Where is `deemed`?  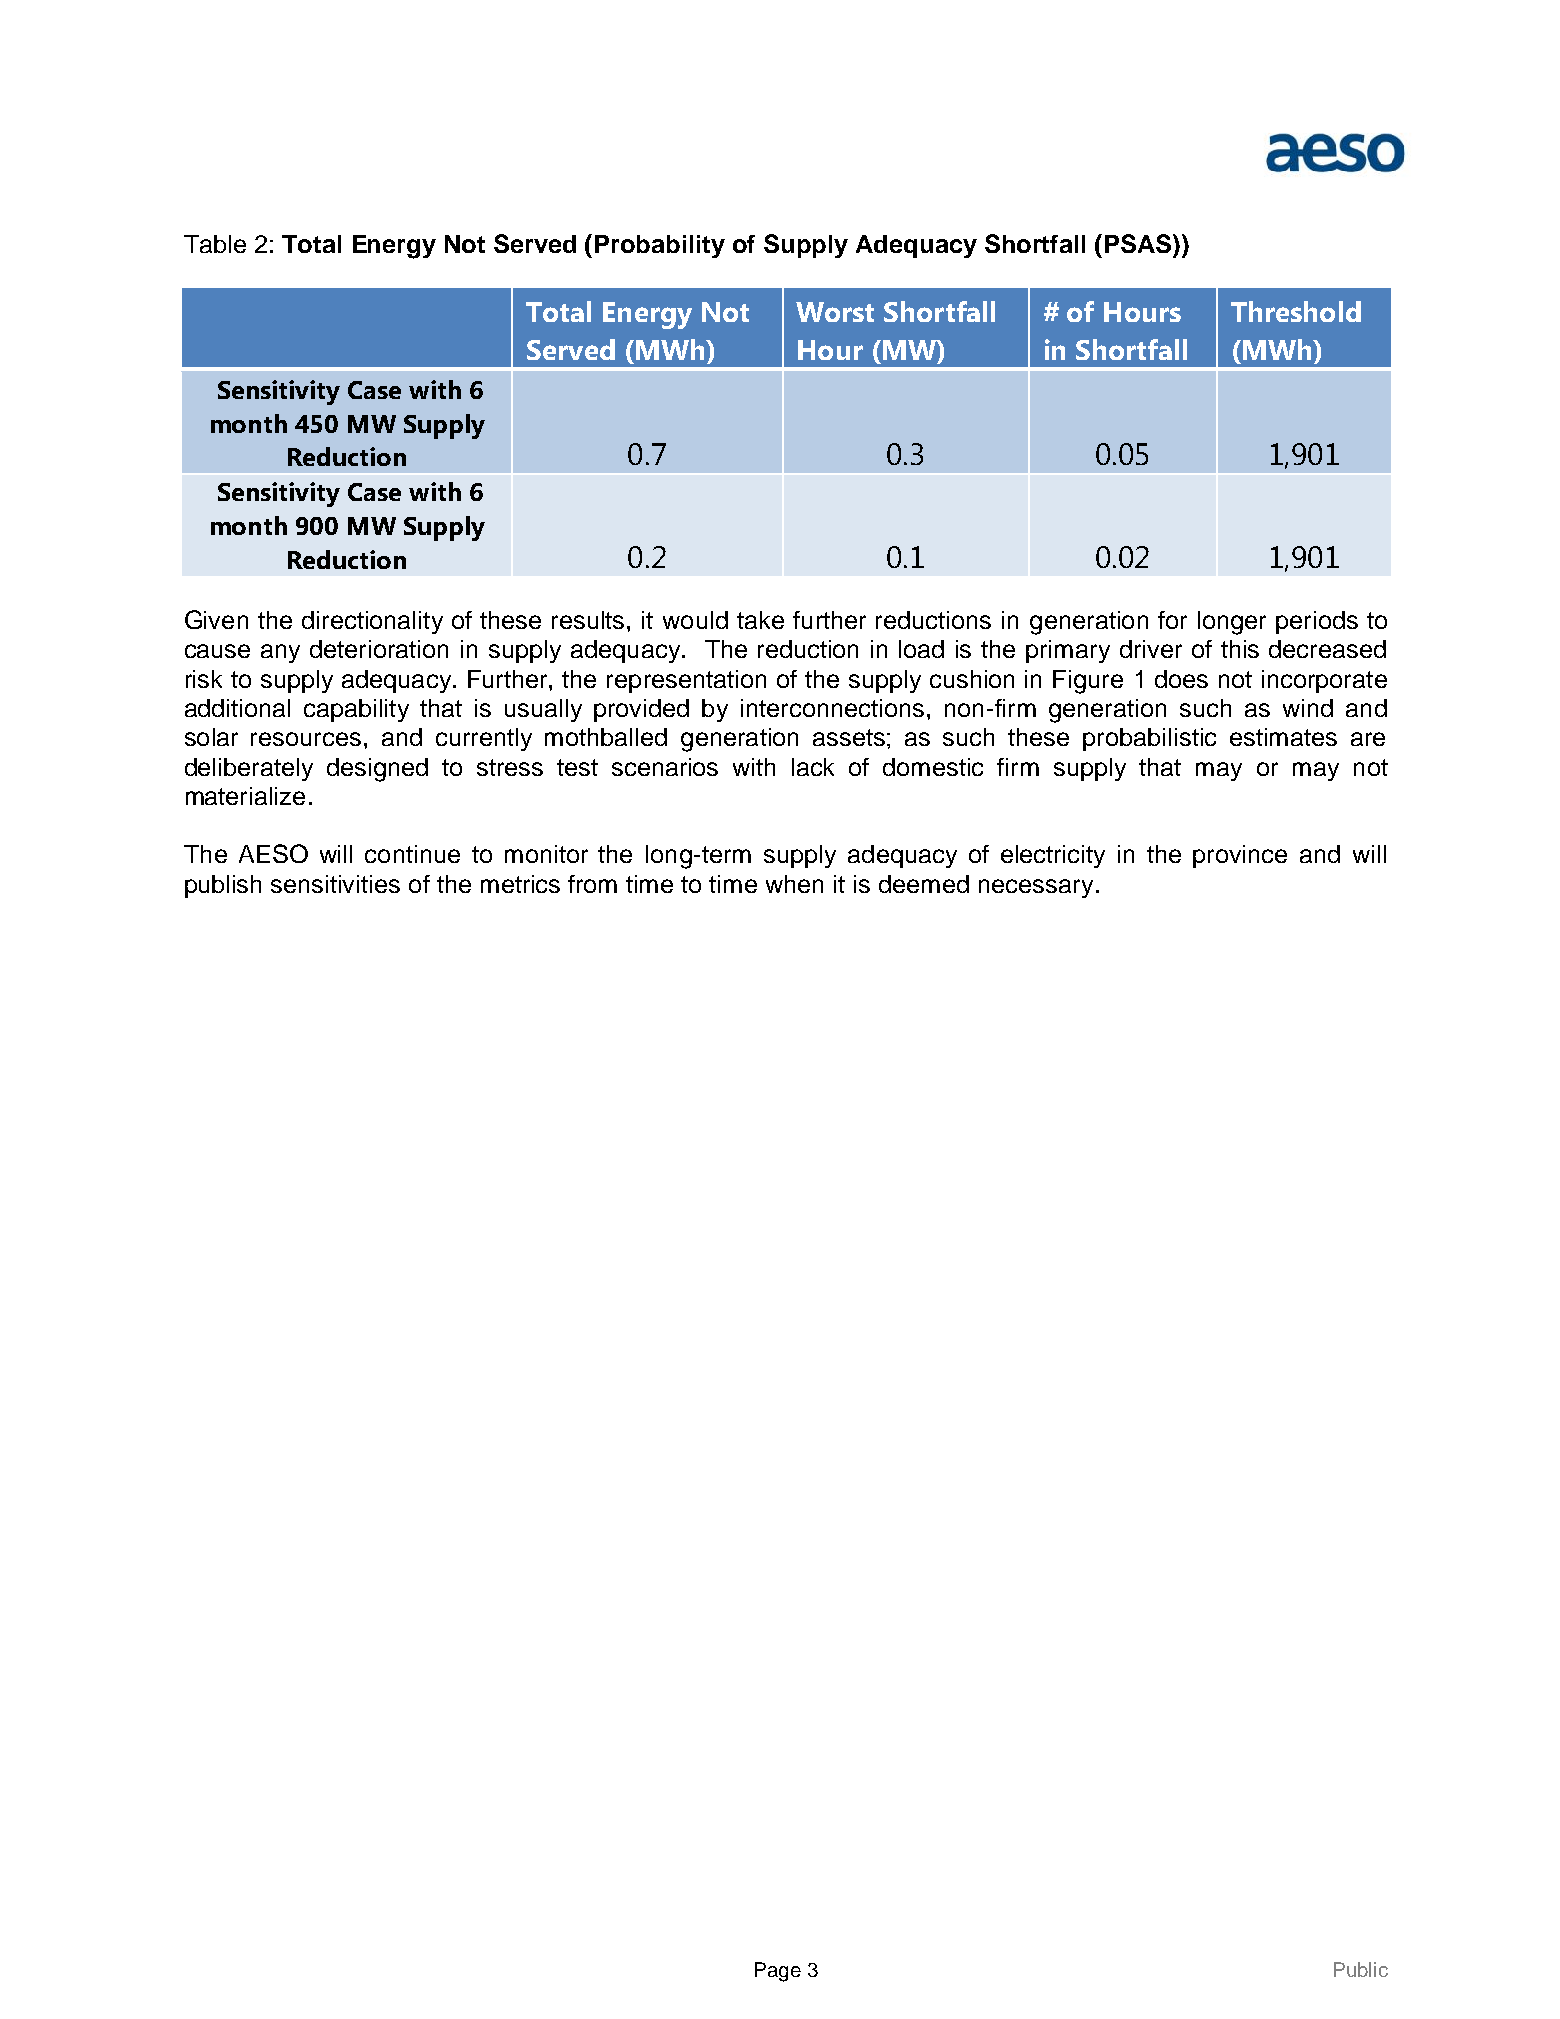
deemed is located at coordinates (924, 884).
